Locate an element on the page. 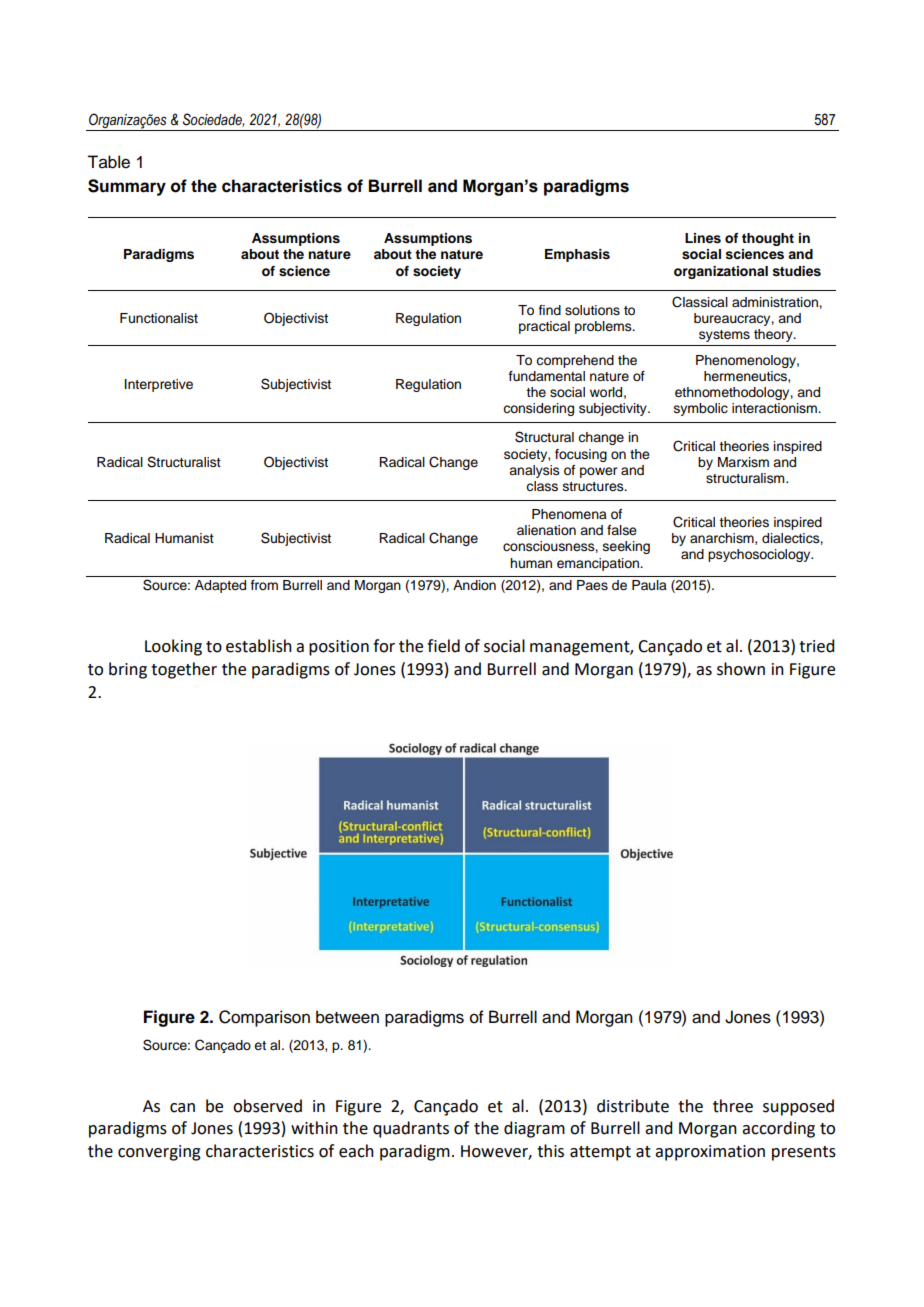  Emphasis is located at coordinates (577, 255).
